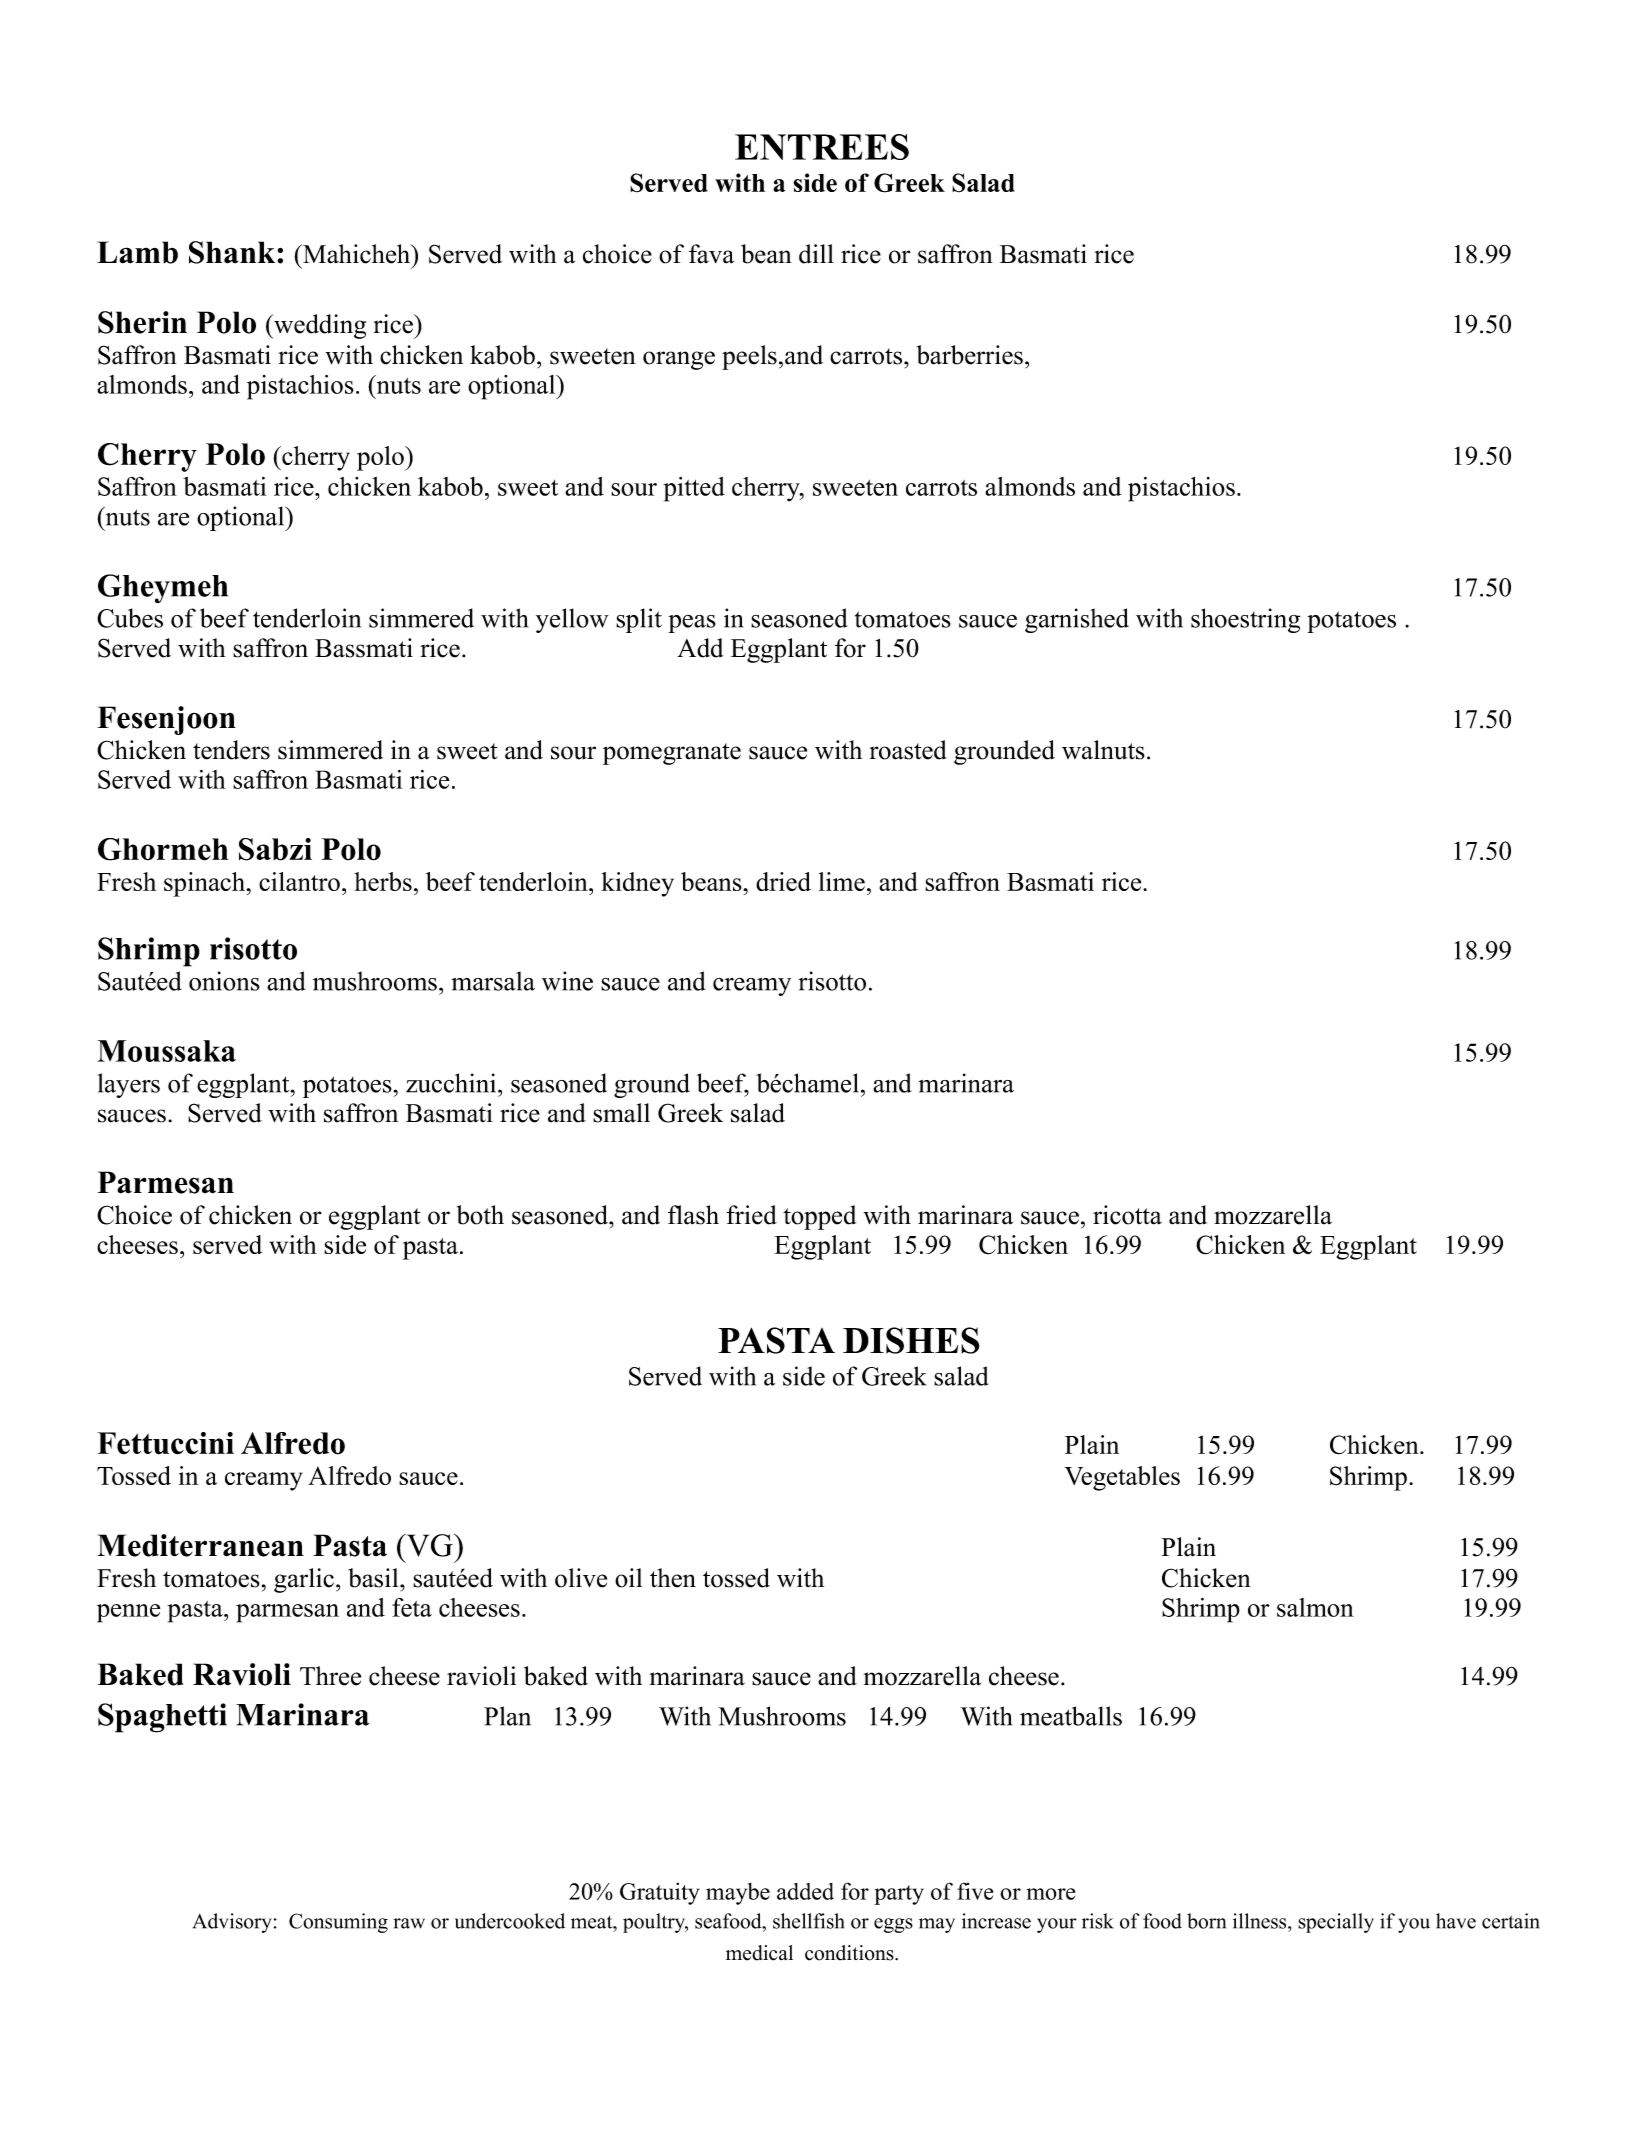 This screenshot has height=2129, width=1645. I want to click on Consuming, so click(338, 1923).
